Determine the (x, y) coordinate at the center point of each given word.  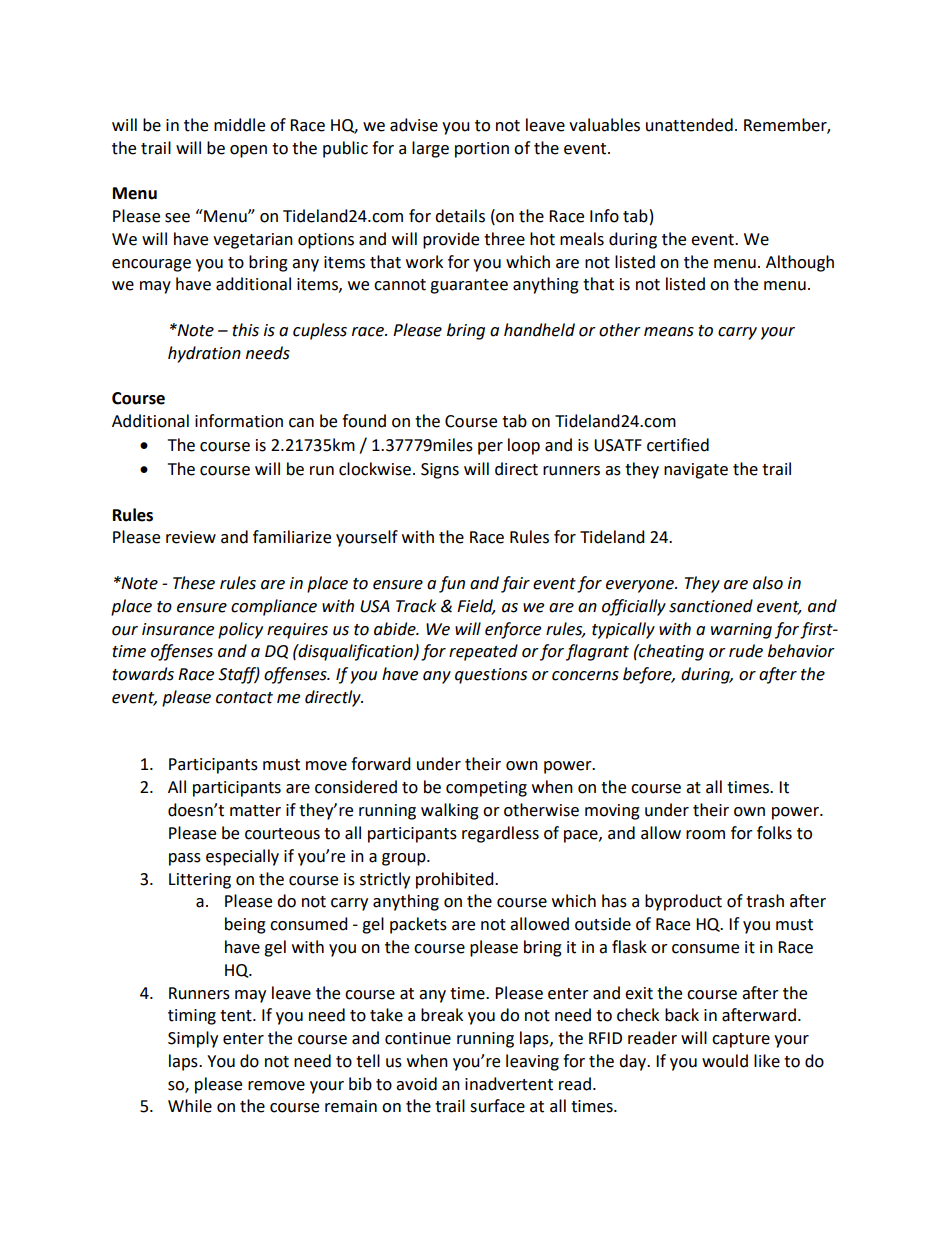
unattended (689, 125)
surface (497, 1106)
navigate (696, 471)
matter (255, 811)
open (248, 151)
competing (486, 789)
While (190, 1106)
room (705, 835)
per (490, 448)
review (191, 537)
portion (482, 150)
